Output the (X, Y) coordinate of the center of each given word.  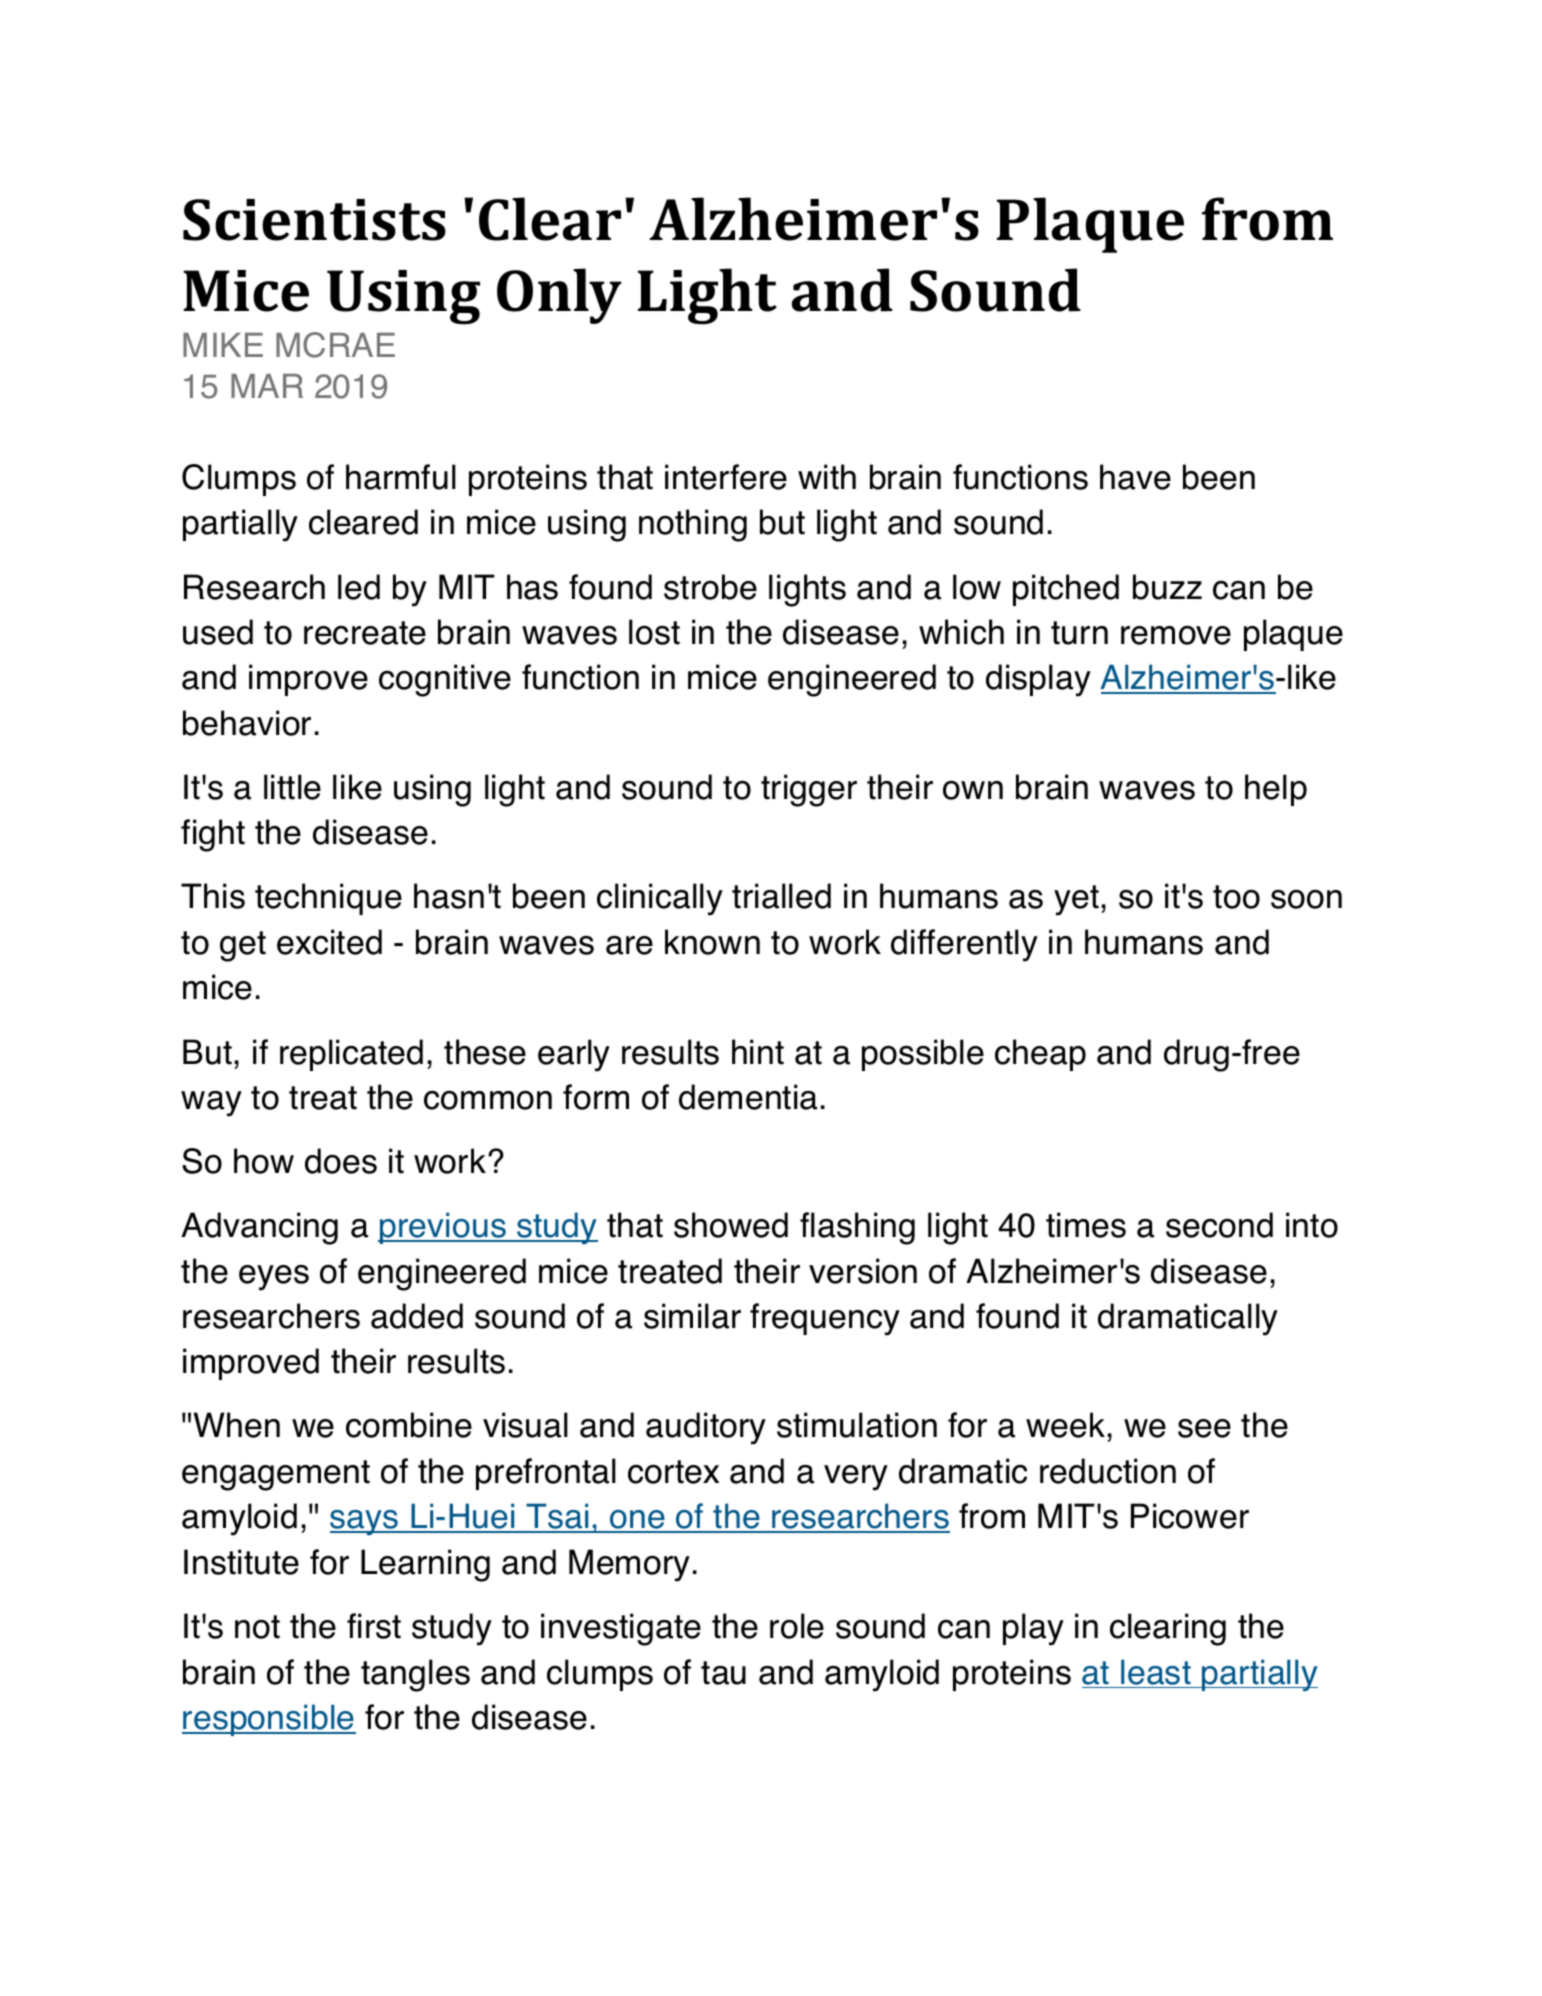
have (1135, 477)
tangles (415, 1675)
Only (559, 296)
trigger (809, 790)
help (1276, 790)
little (292, 787)
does (341, 1161)
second (1219, 1225)
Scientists (314, 220)
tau (723, 1673)
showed (731, 1225)
